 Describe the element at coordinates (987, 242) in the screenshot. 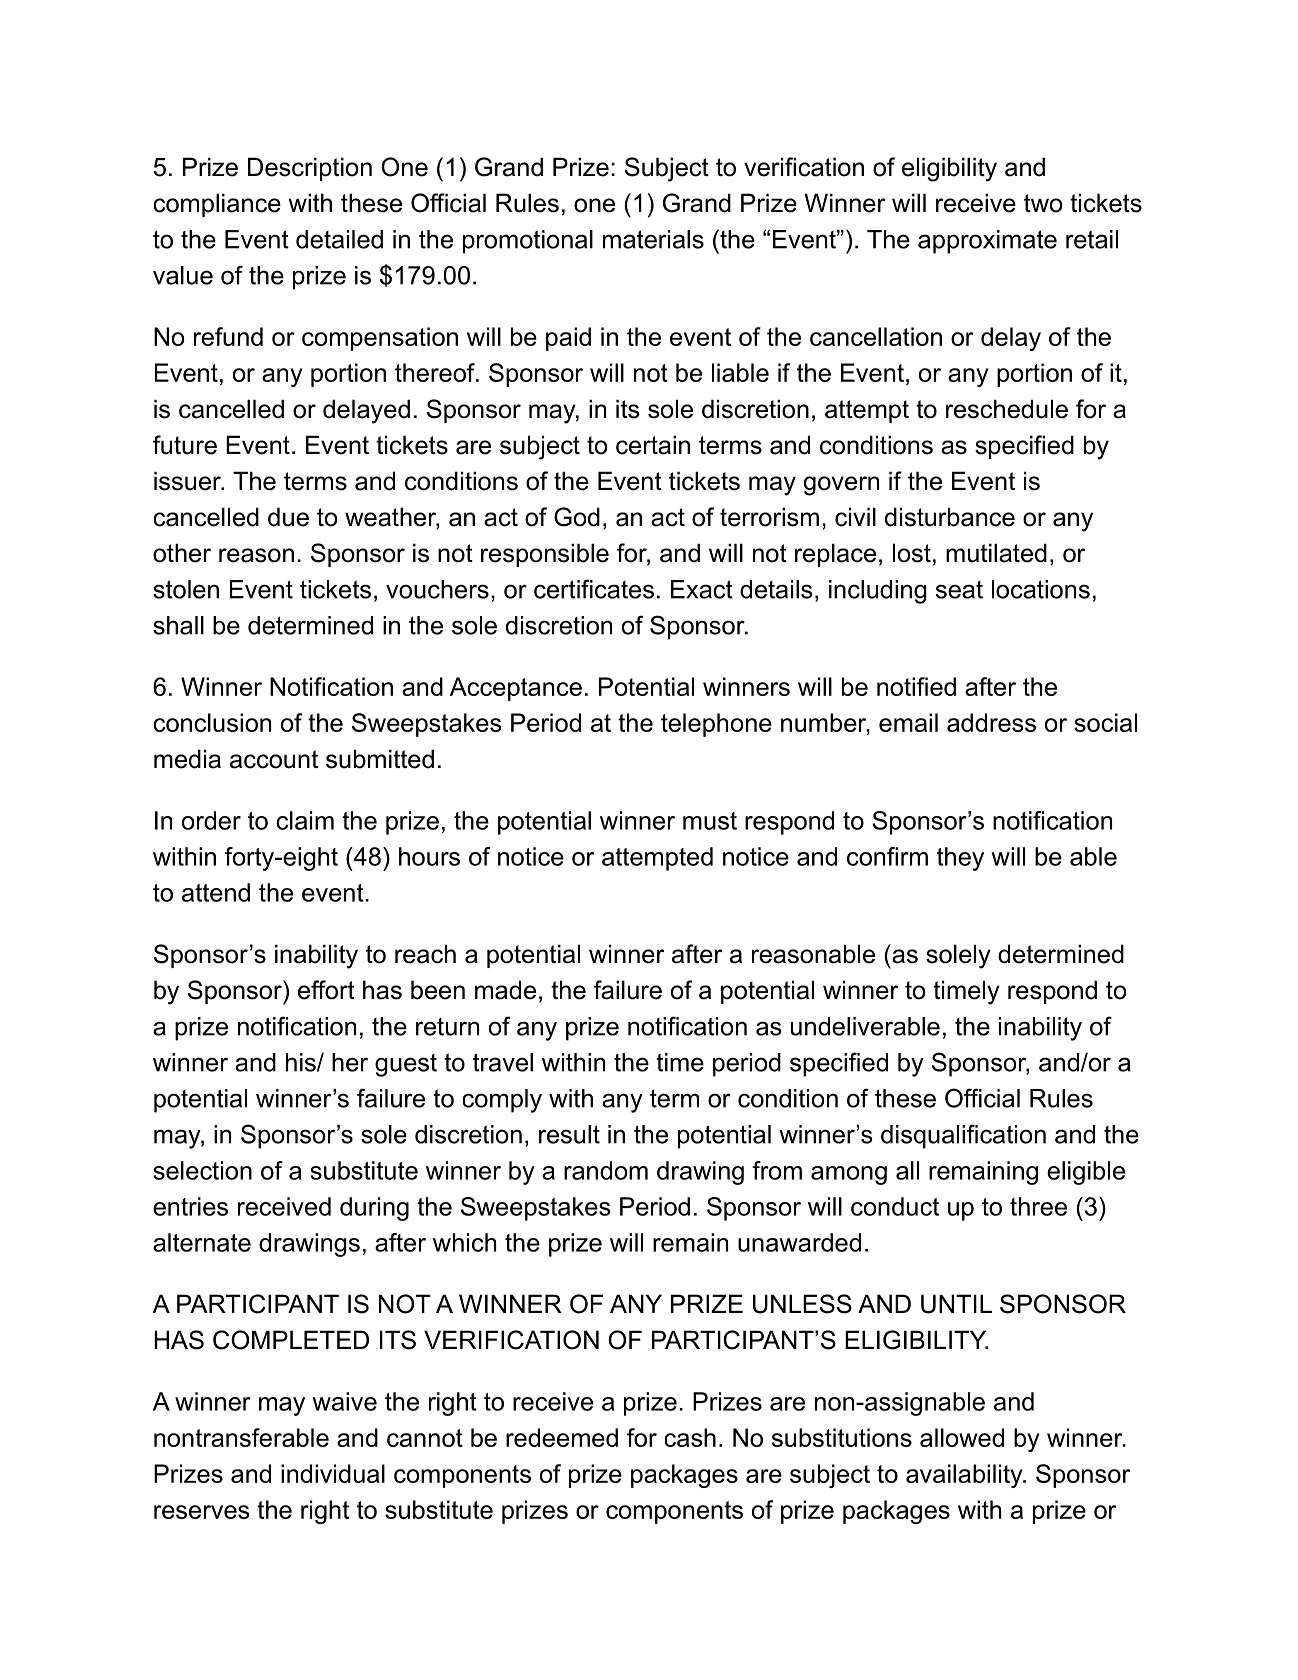

I see `approximate` at that location.
